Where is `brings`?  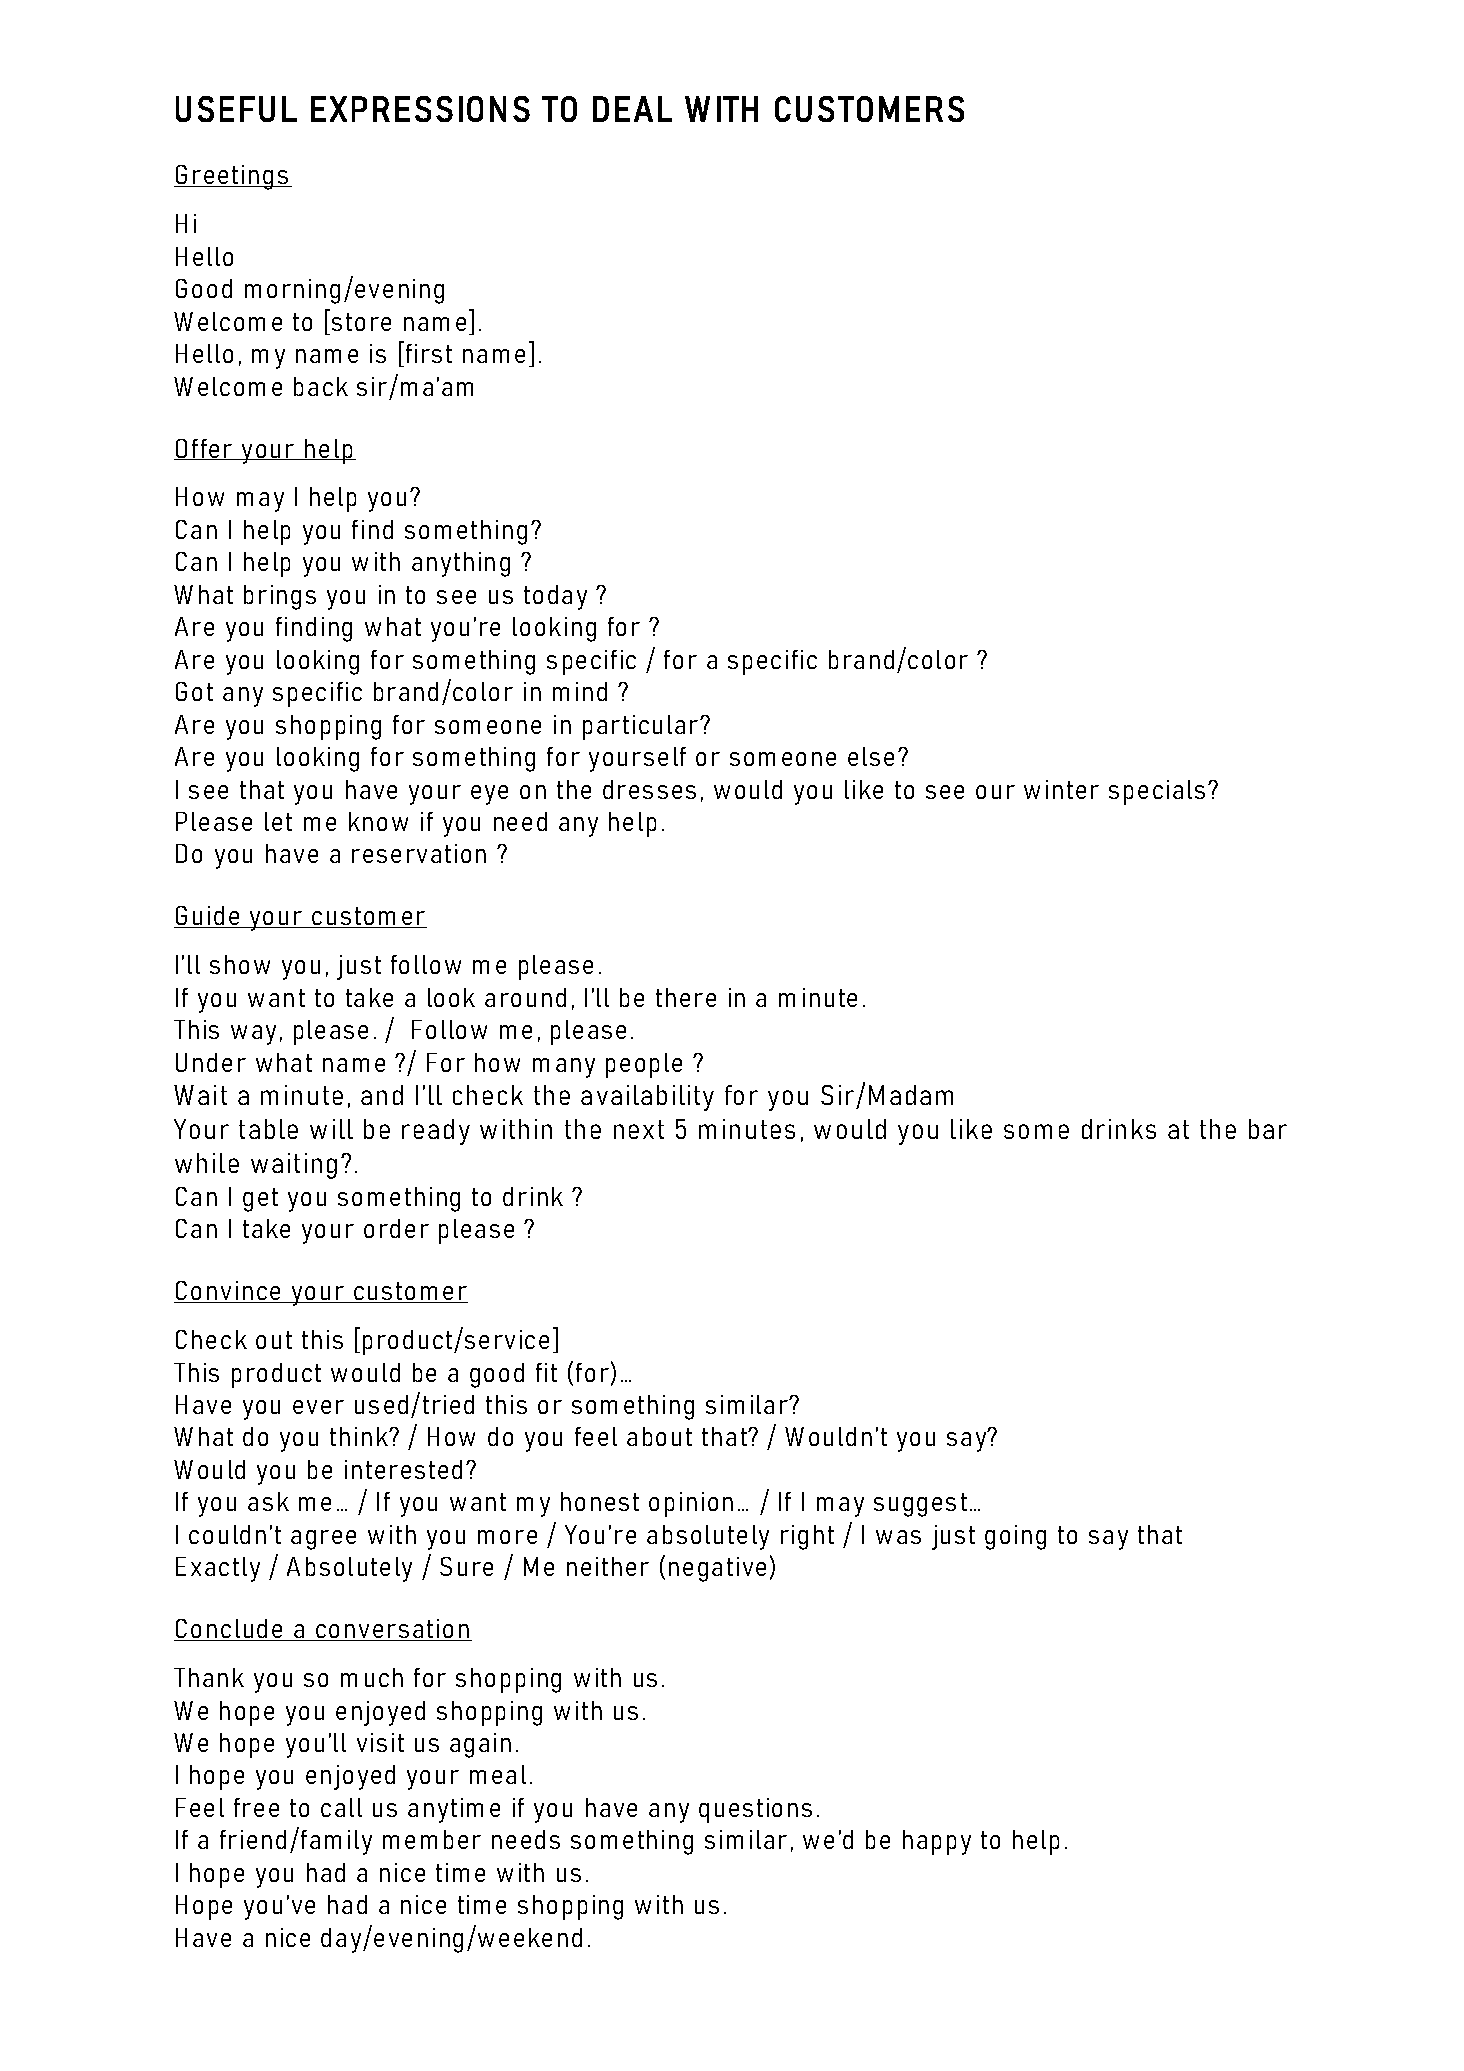
brings is located at coordinates (280, 597).
